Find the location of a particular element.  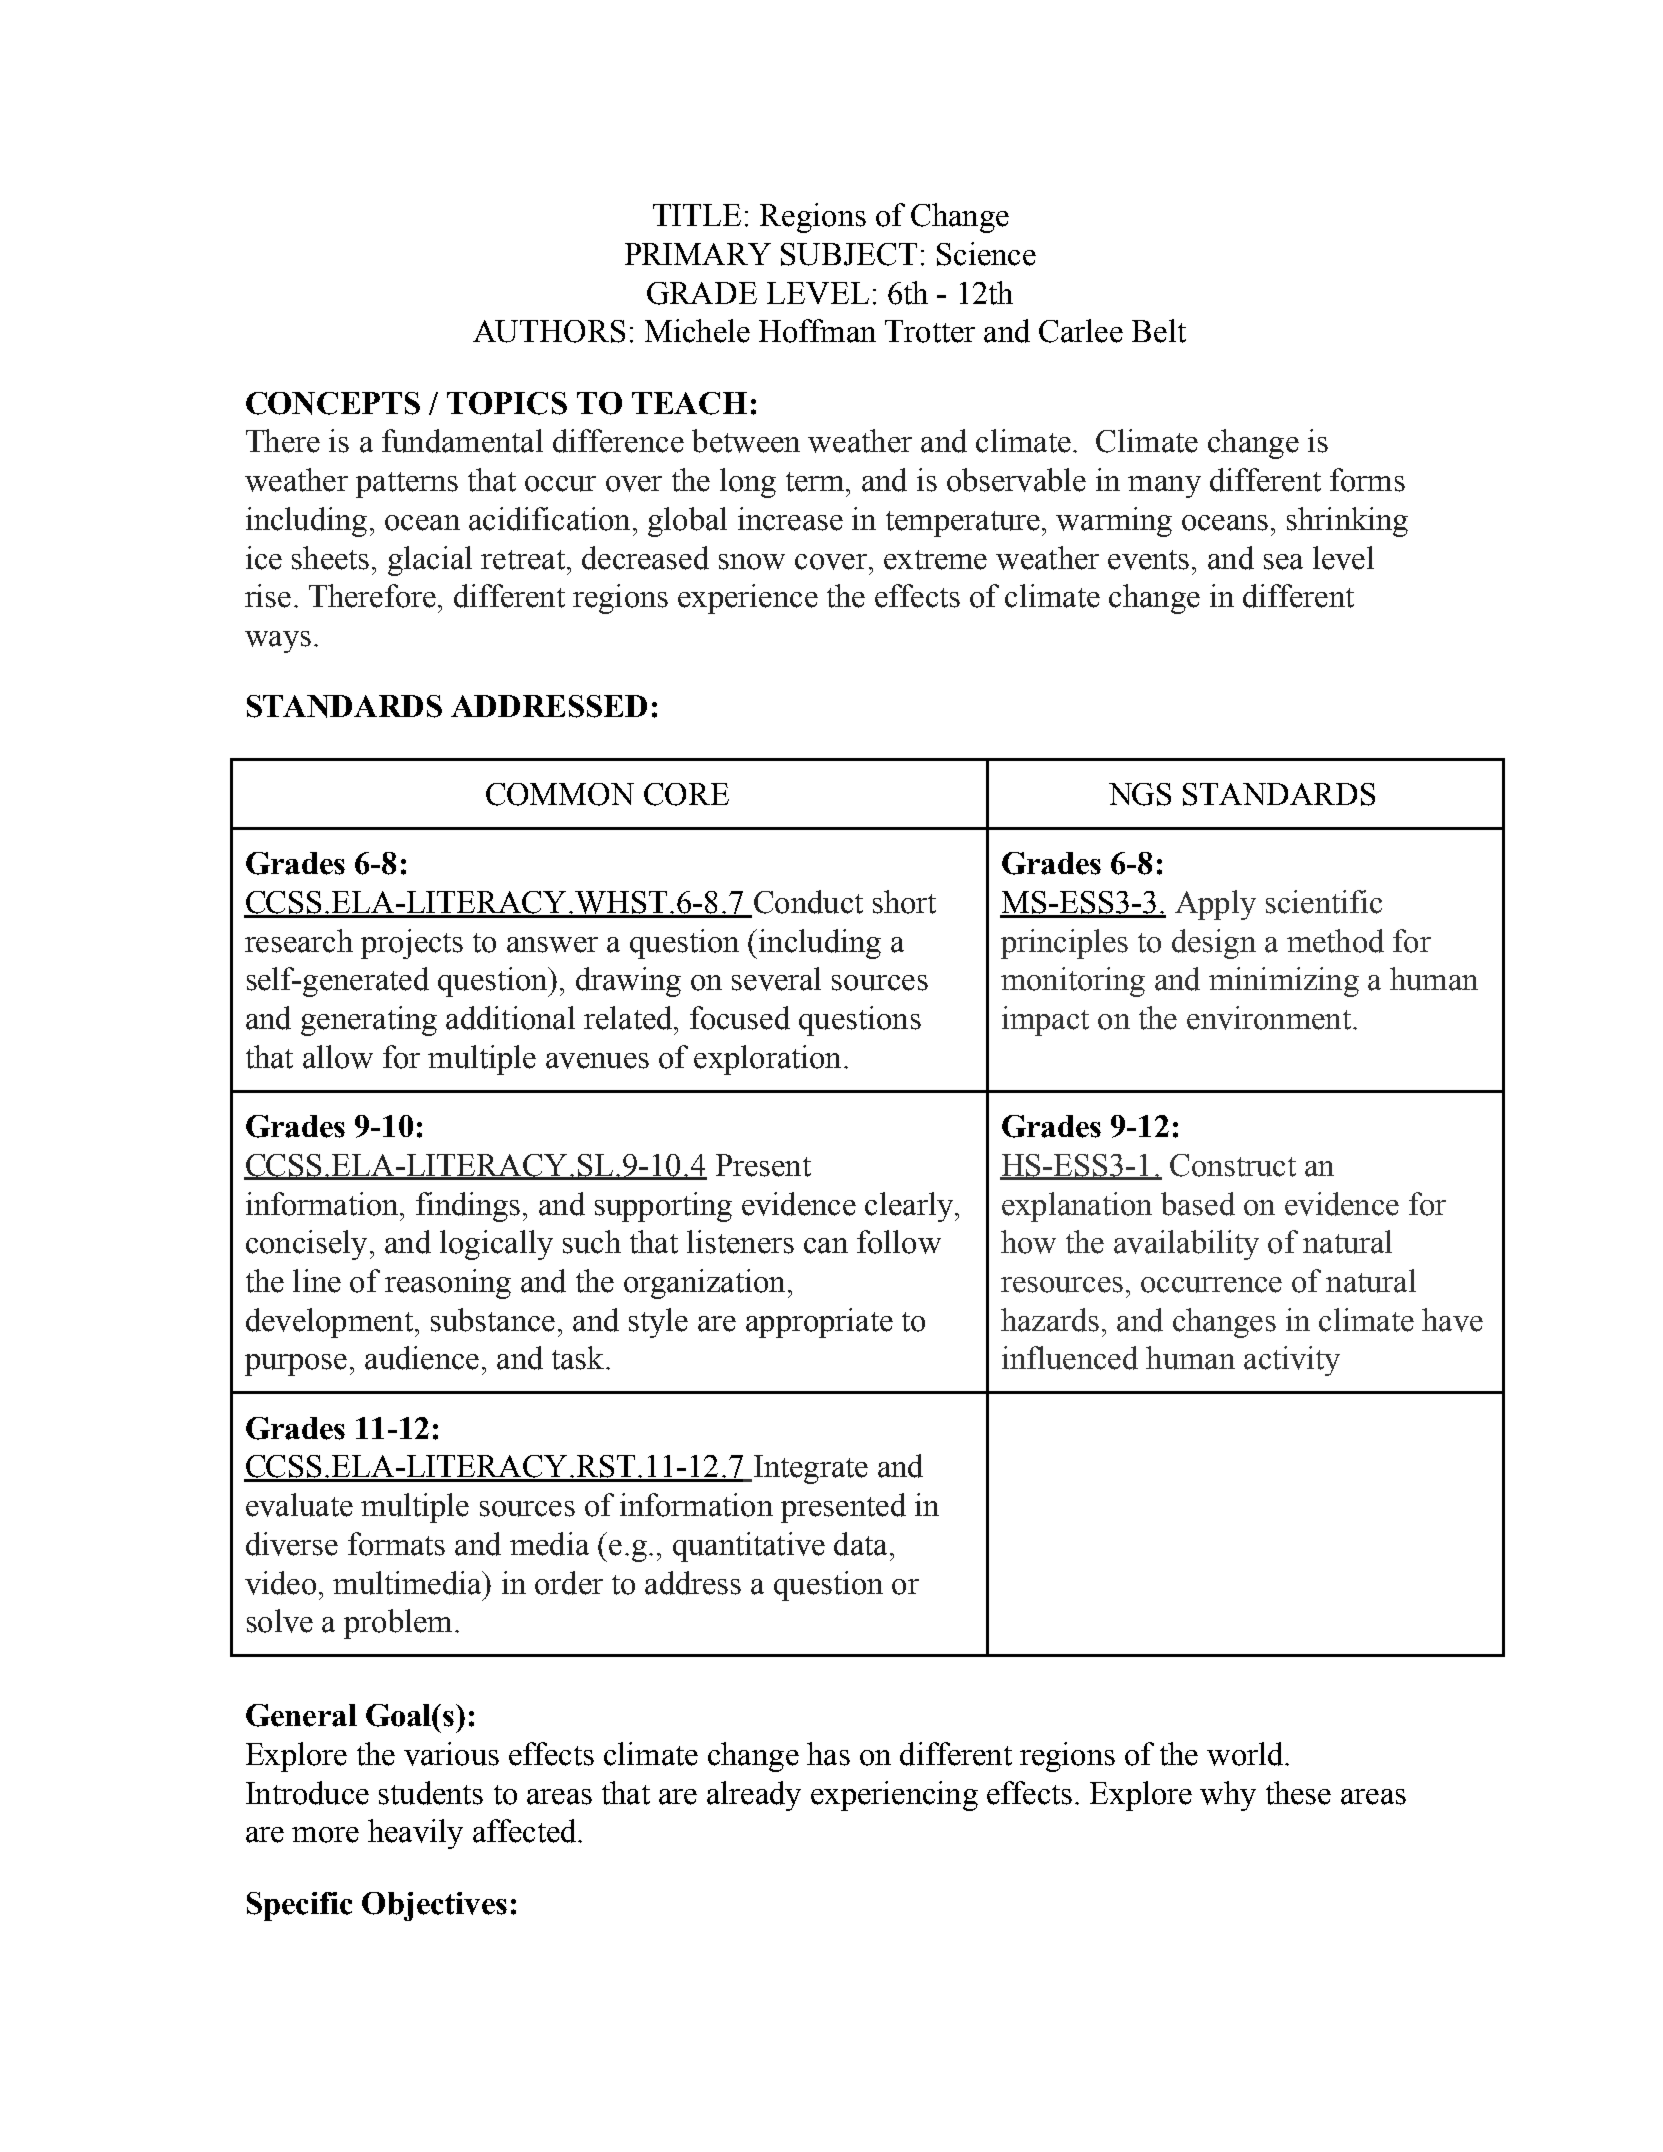

experiencing is located at coordinates (894, 1796).
